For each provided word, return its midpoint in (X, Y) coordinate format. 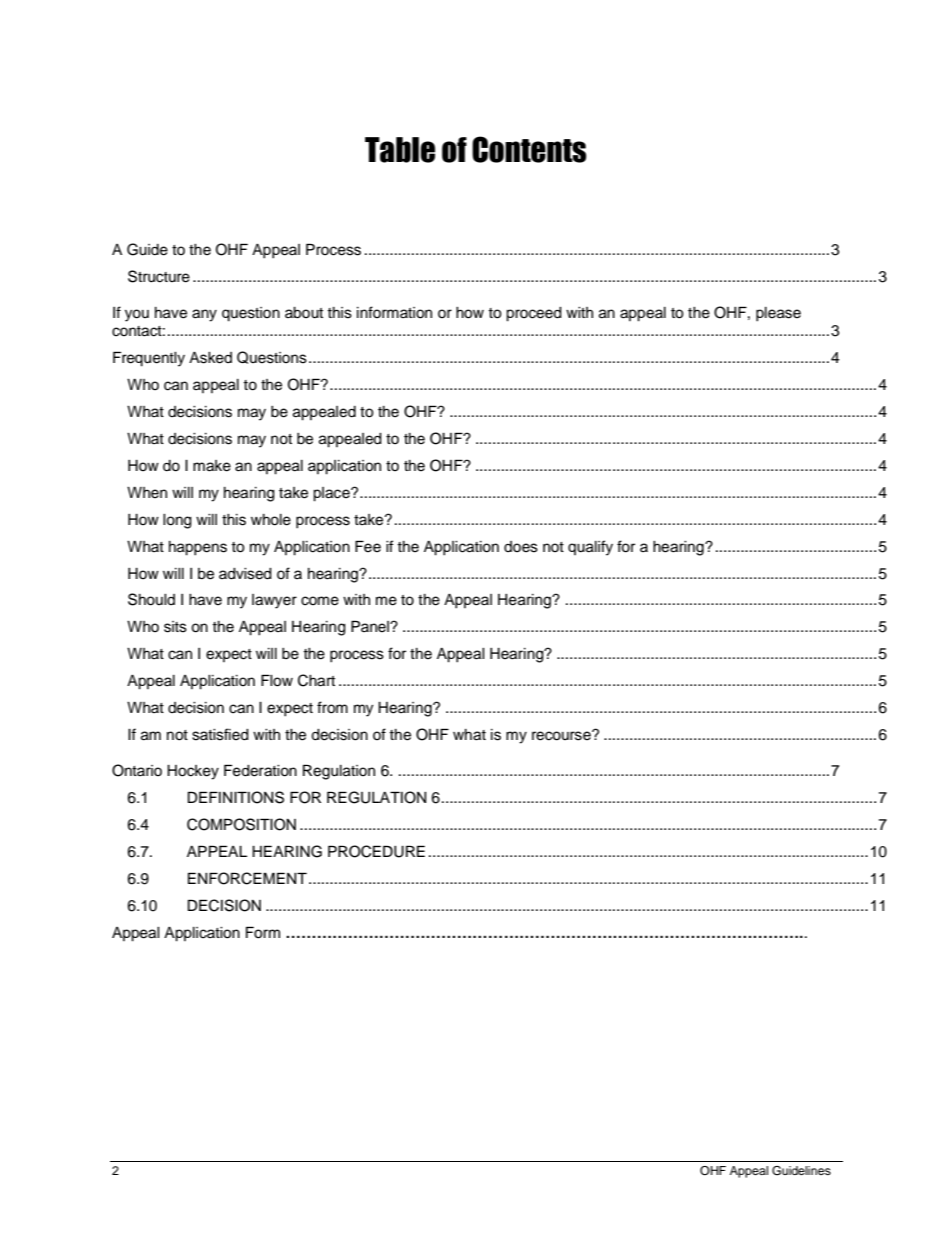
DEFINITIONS (236, 797)
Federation (260, 770)
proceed (534, 314)
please (778, 314)
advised (245, 574)
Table (400, 150)
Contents (529, 149)
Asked (210, 358)
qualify (590, 548)
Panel (371, 626)
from (332, 707)
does (521, 547)
